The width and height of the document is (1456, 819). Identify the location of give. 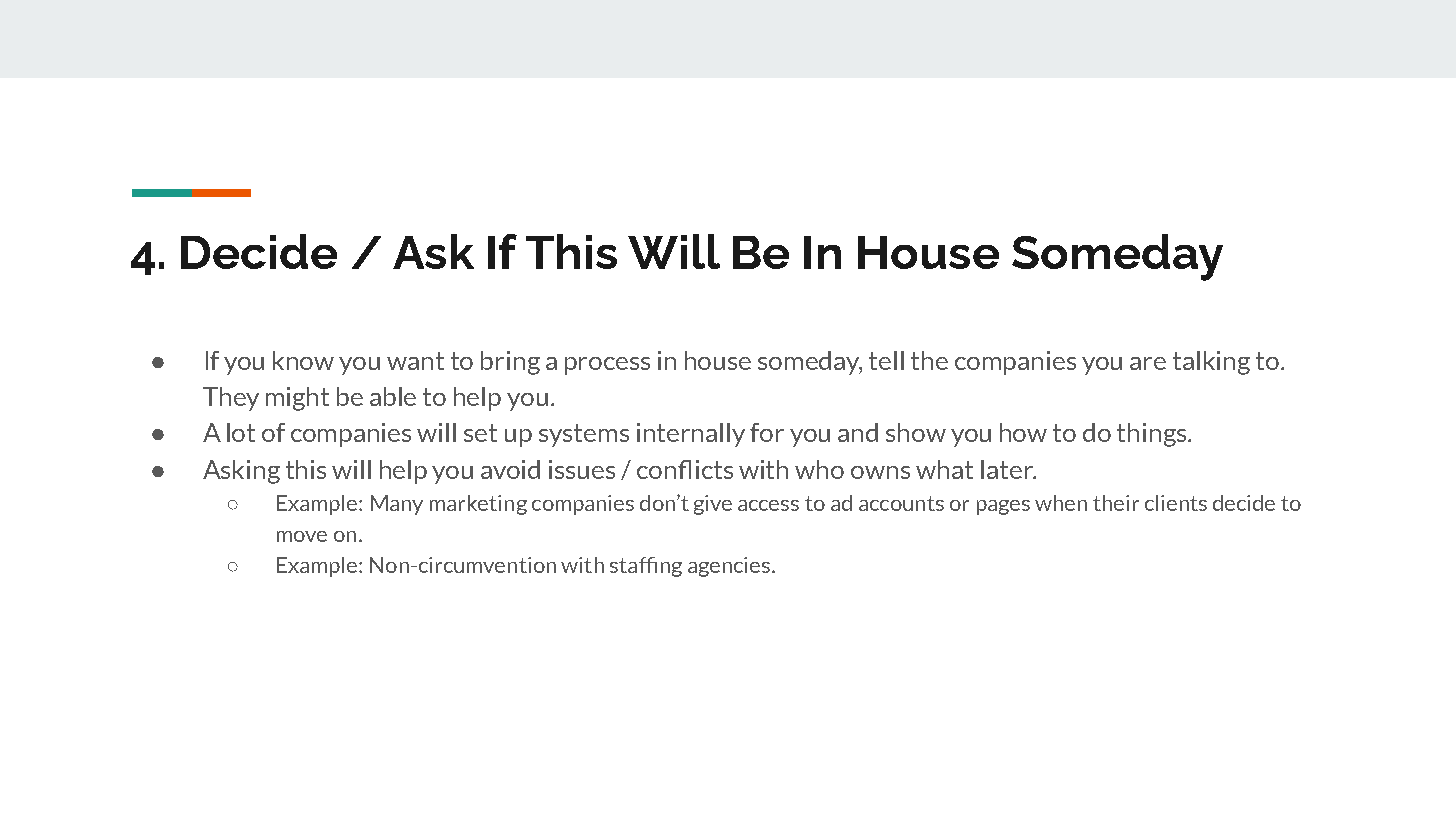
(713, 505).
